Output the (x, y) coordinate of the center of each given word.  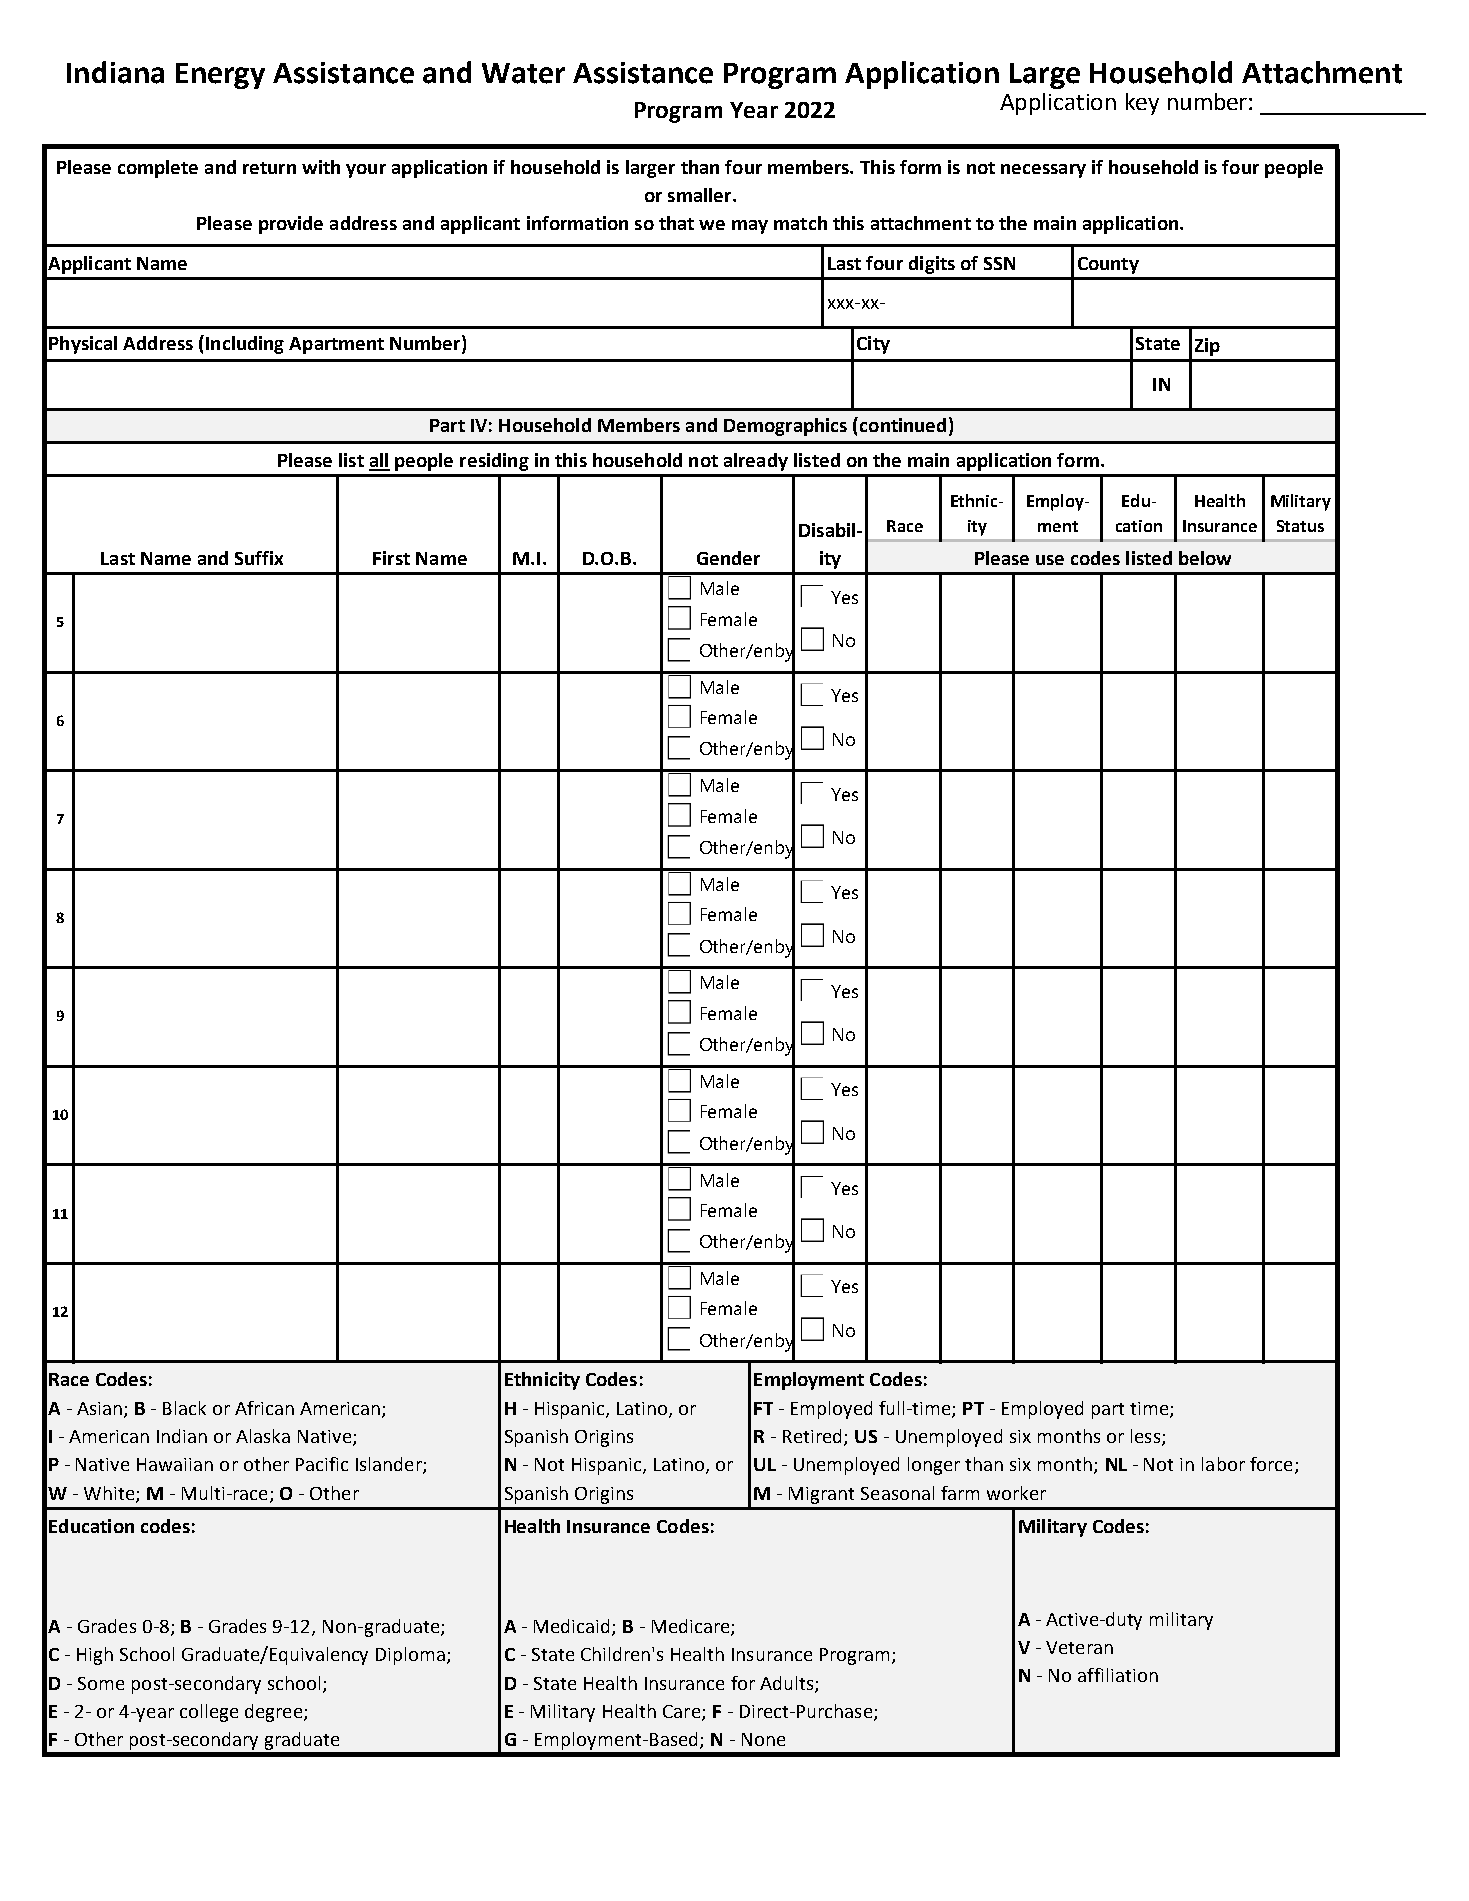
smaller (701, 195)
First (391, 558)
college (209, 1713)
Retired (812, 1436)
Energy (220, 76)
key (1142, 104)
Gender (728, 558)
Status (1300, 526)
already (756, 462)
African (264, 1408)
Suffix (259, 558)
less (1147, 1437)
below (1205, 558)
